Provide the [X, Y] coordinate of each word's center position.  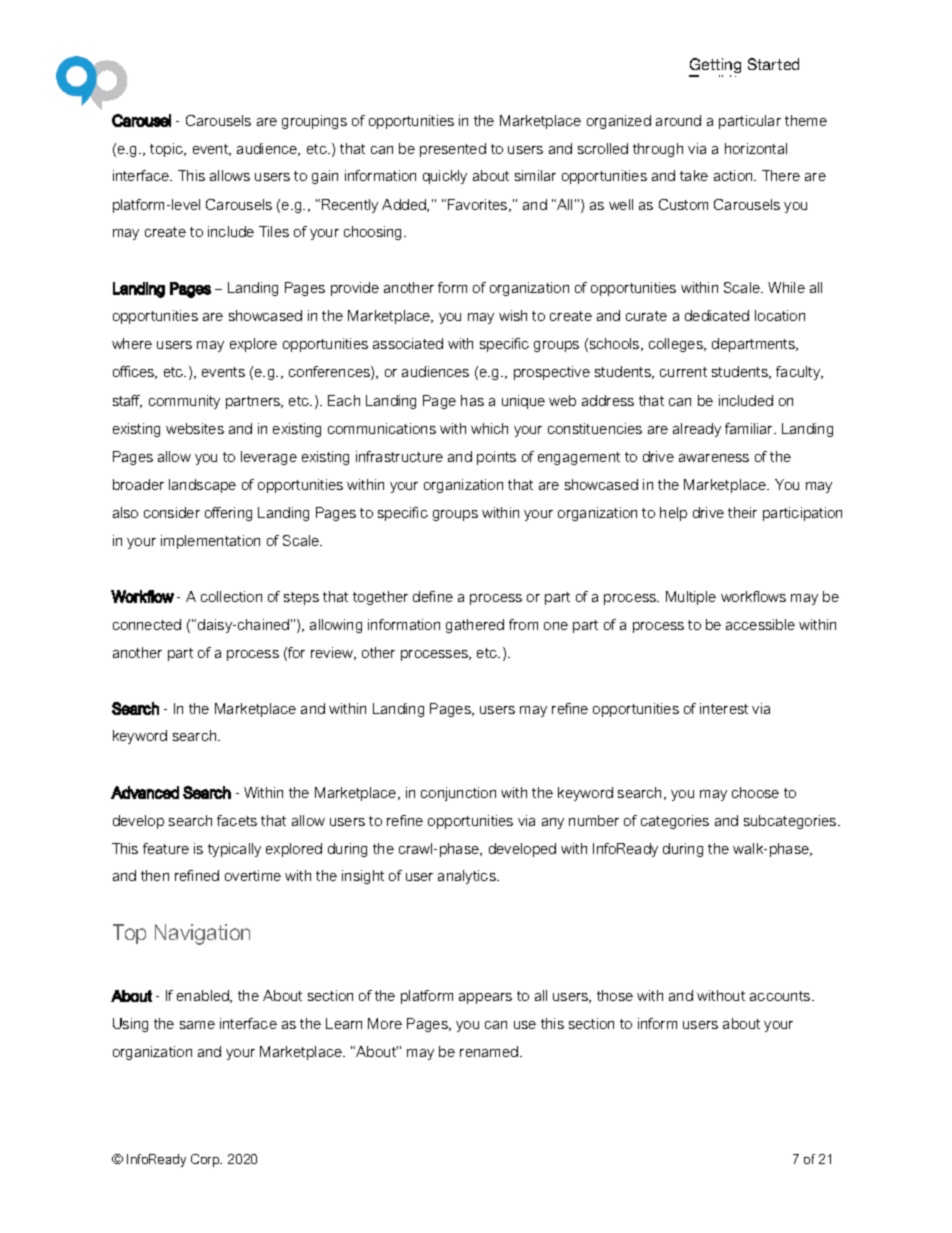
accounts [781, 996]
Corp [206, 1160]
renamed [489, 1051]
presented [453, 150]
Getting [715, 67]
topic [168, 150]
